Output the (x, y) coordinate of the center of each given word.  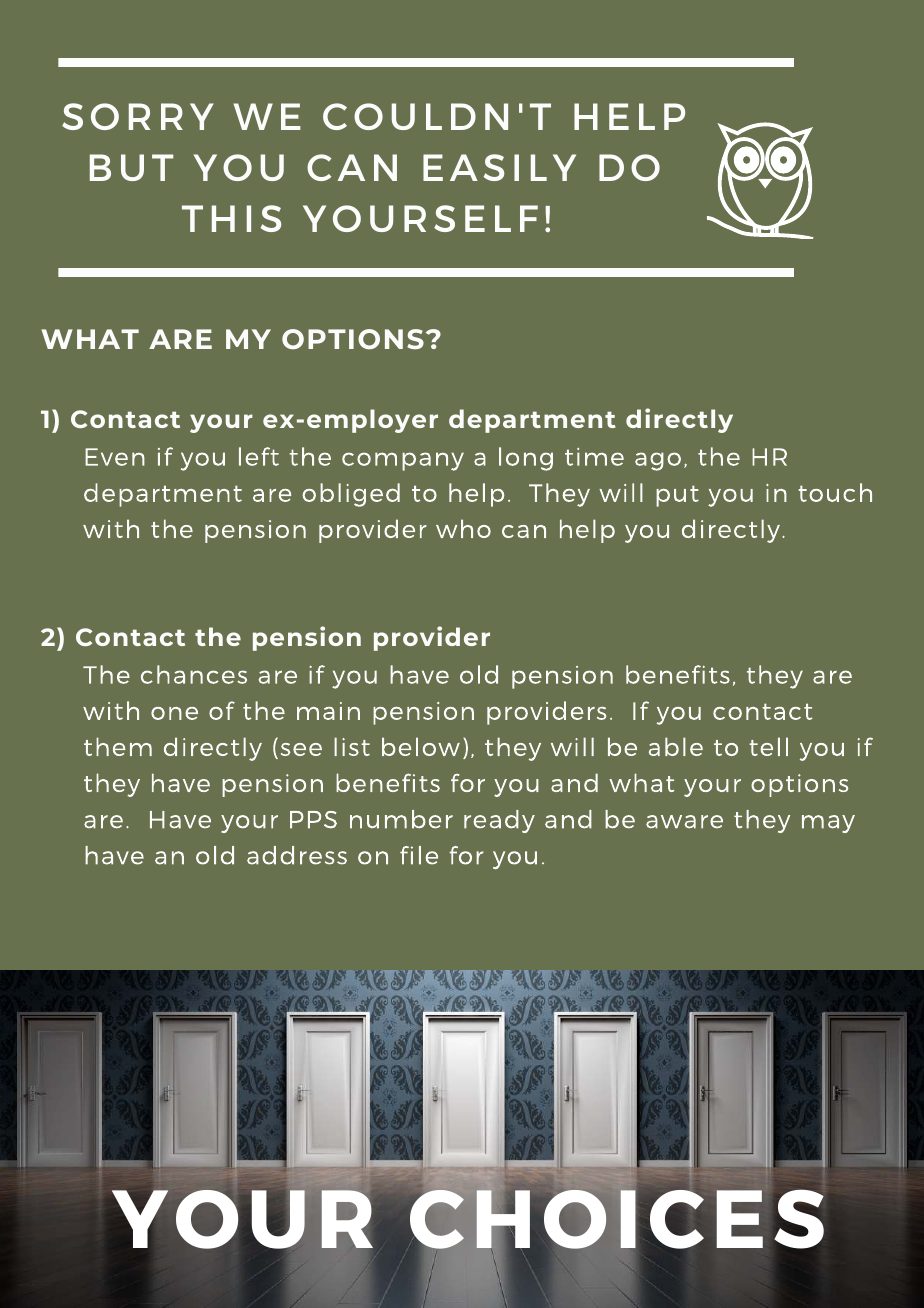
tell (768, 746)
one (174, 713)
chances (194, 674)
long (526, 459)
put (677, 496)
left (259, 456)
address (297, 855)
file (419, 855)
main (328, 711)
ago (658, 461)
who (463, 528)
